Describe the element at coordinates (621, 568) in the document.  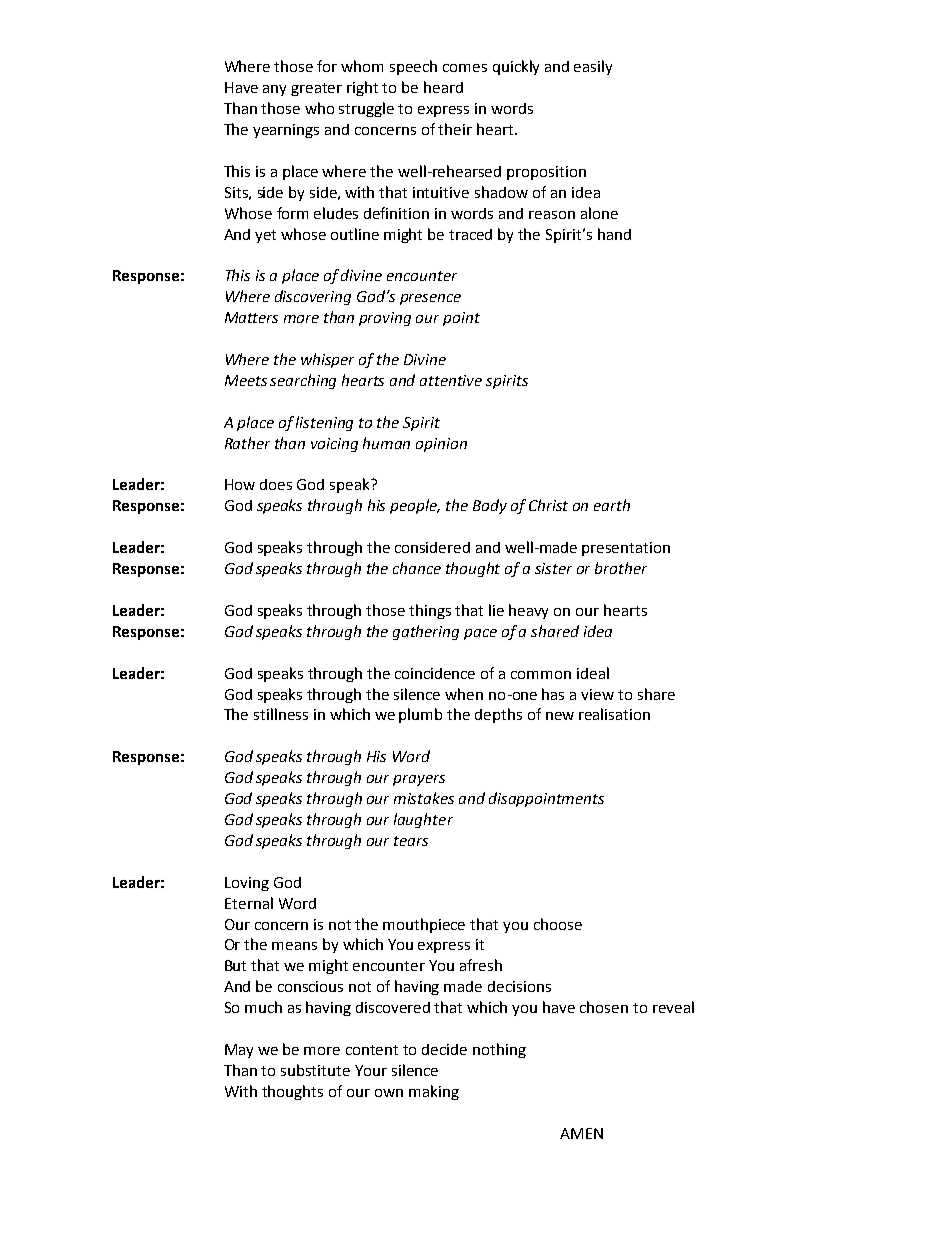
I see `brother` at that location.
